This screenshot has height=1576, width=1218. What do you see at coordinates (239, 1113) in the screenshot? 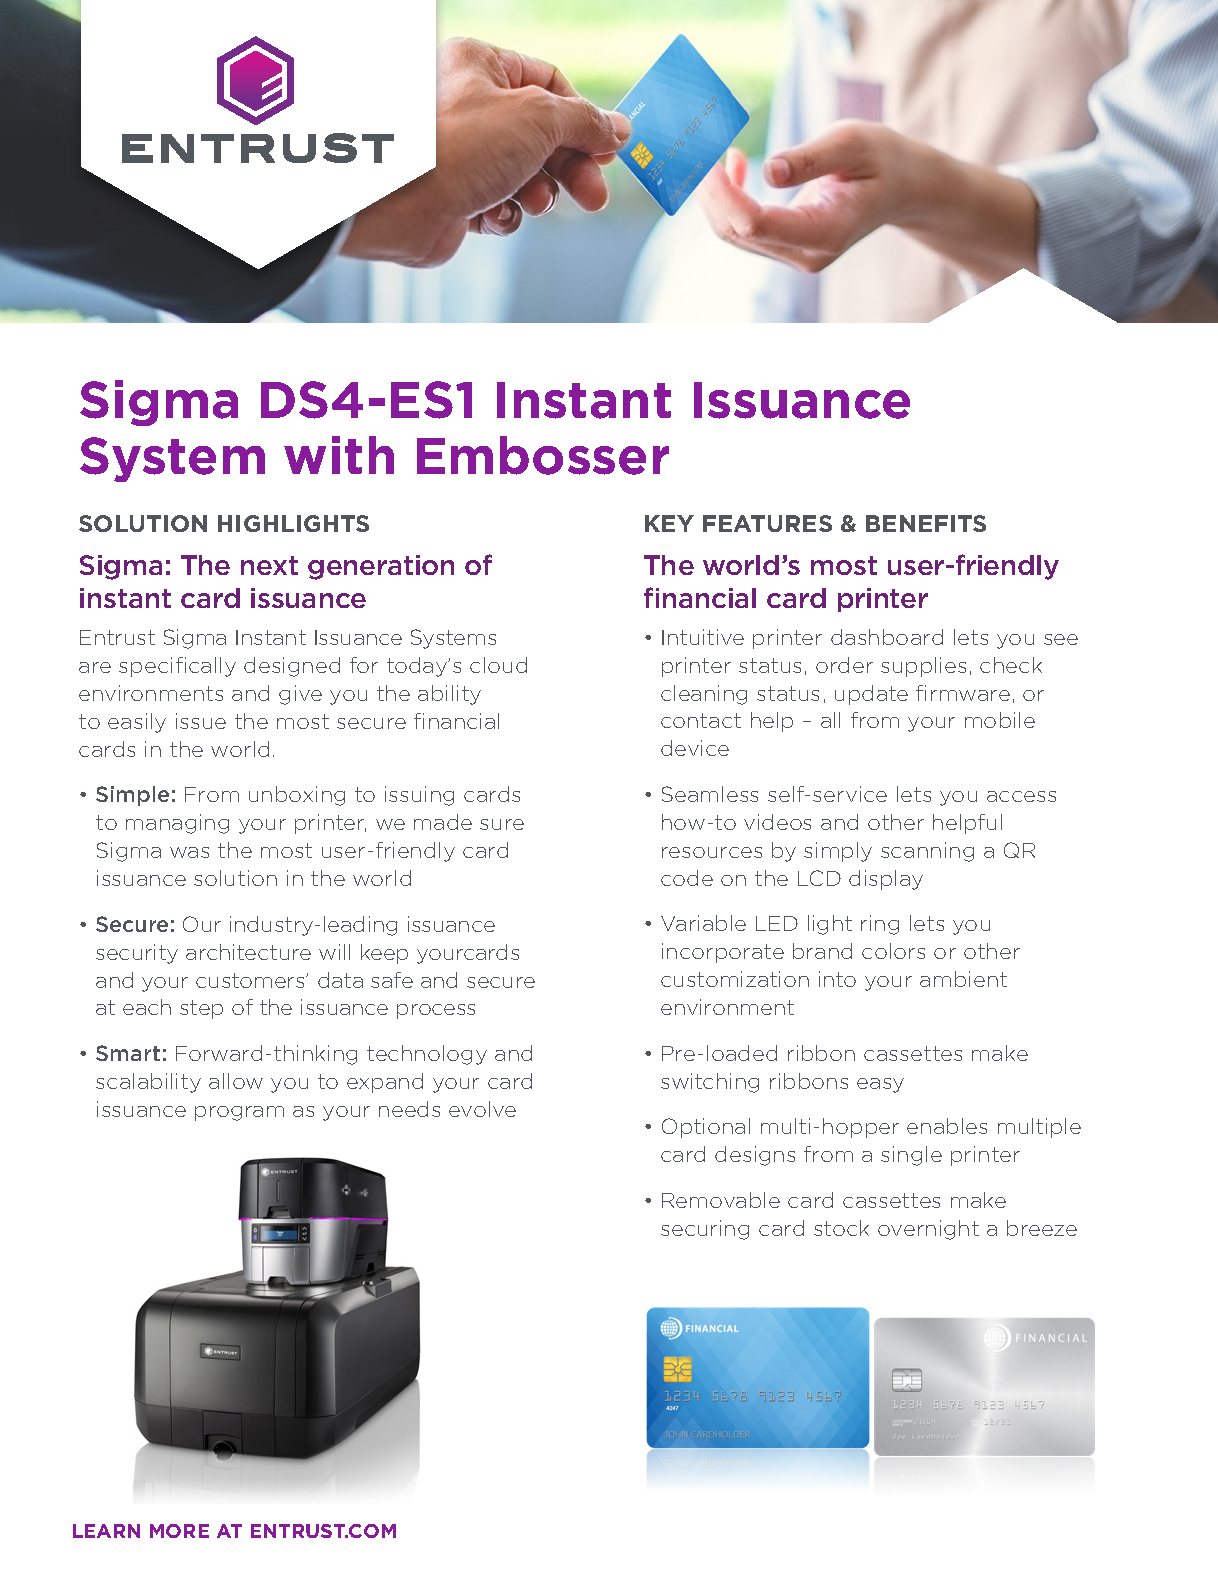
I see `program` at bounding box center [239, 1113].
